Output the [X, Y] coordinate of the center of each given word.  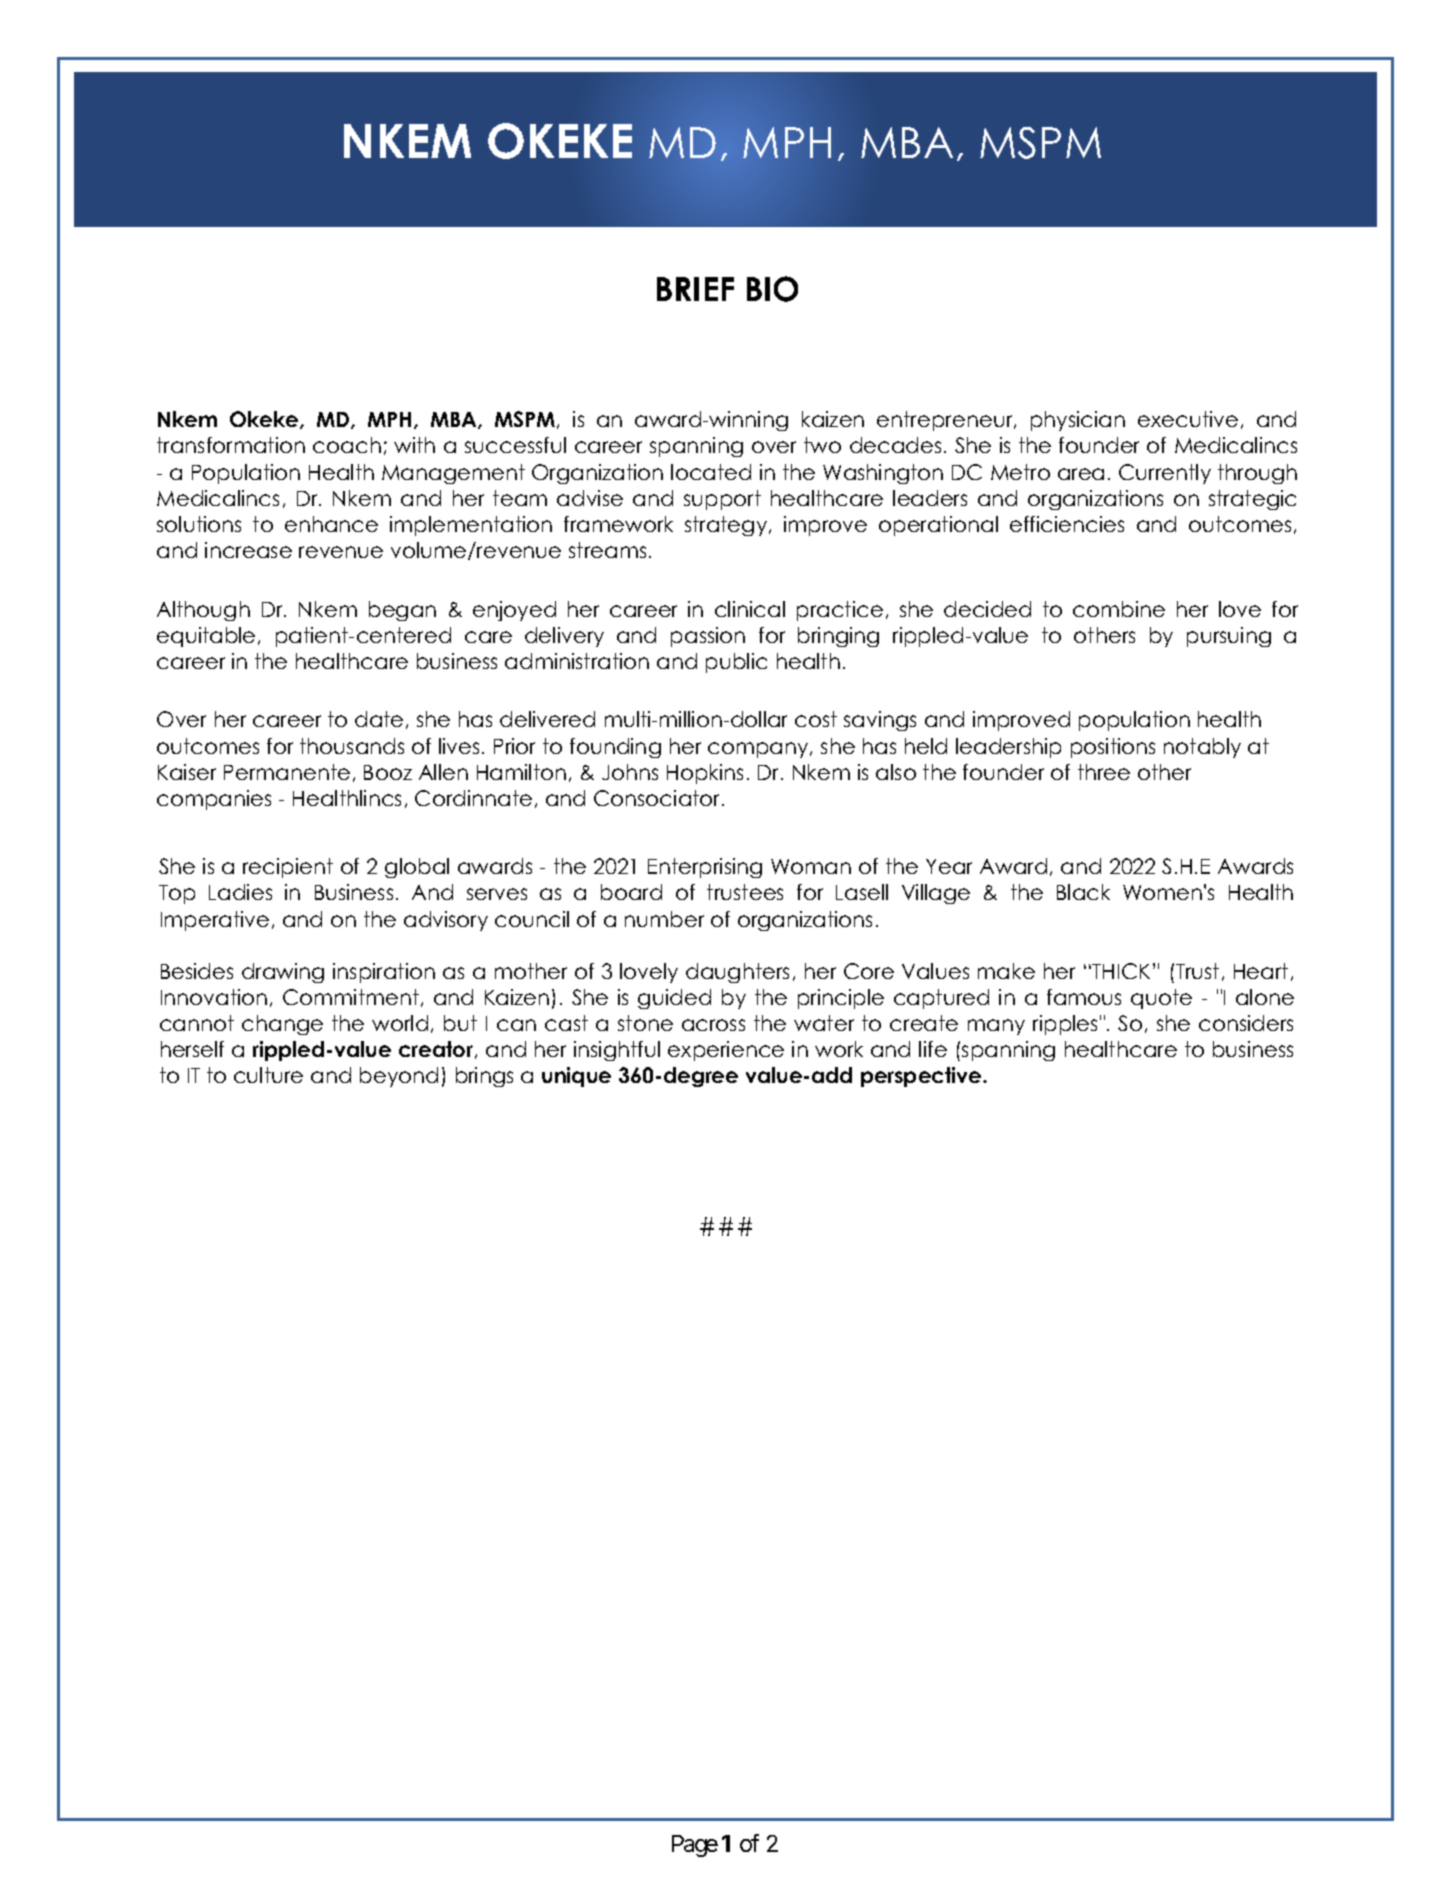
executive [1188, 419]
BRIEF [695, 289]
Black [1083, 892]
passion [708, 637]
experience [726, 1051]
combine [1119, 609]
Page [695, 1846]
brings [484, 1077]
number [664, 919]
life [933, 1049]
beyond [399, 1077]
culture [268, 1075]
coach [347, 445]
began [402, 611]
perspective [922, 1077]
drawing [283, 973]
